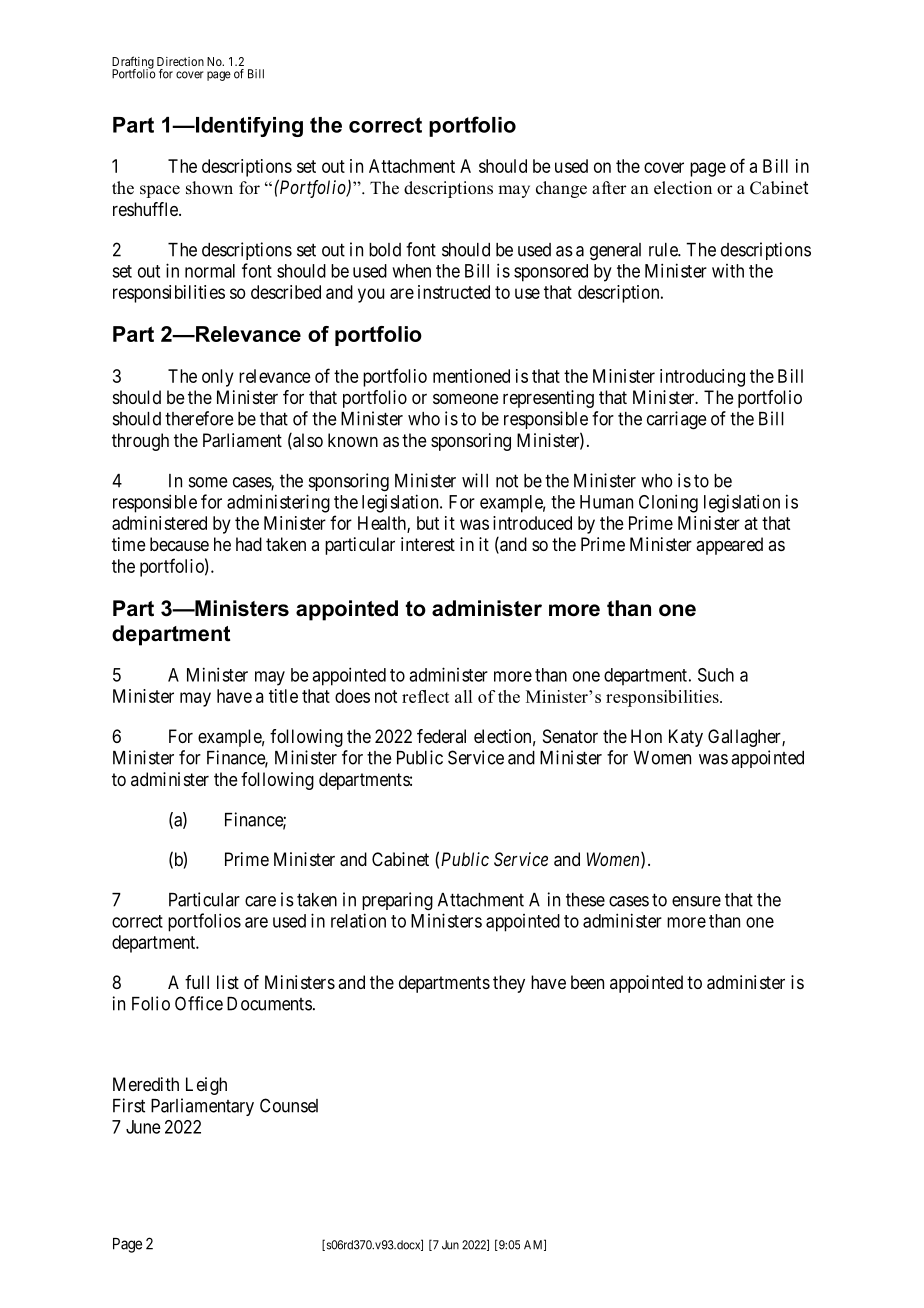 The width and height of the document is (924, 1308). Describe the element at coordinates (180, 61) in the document. I see `Direction` at that location.
